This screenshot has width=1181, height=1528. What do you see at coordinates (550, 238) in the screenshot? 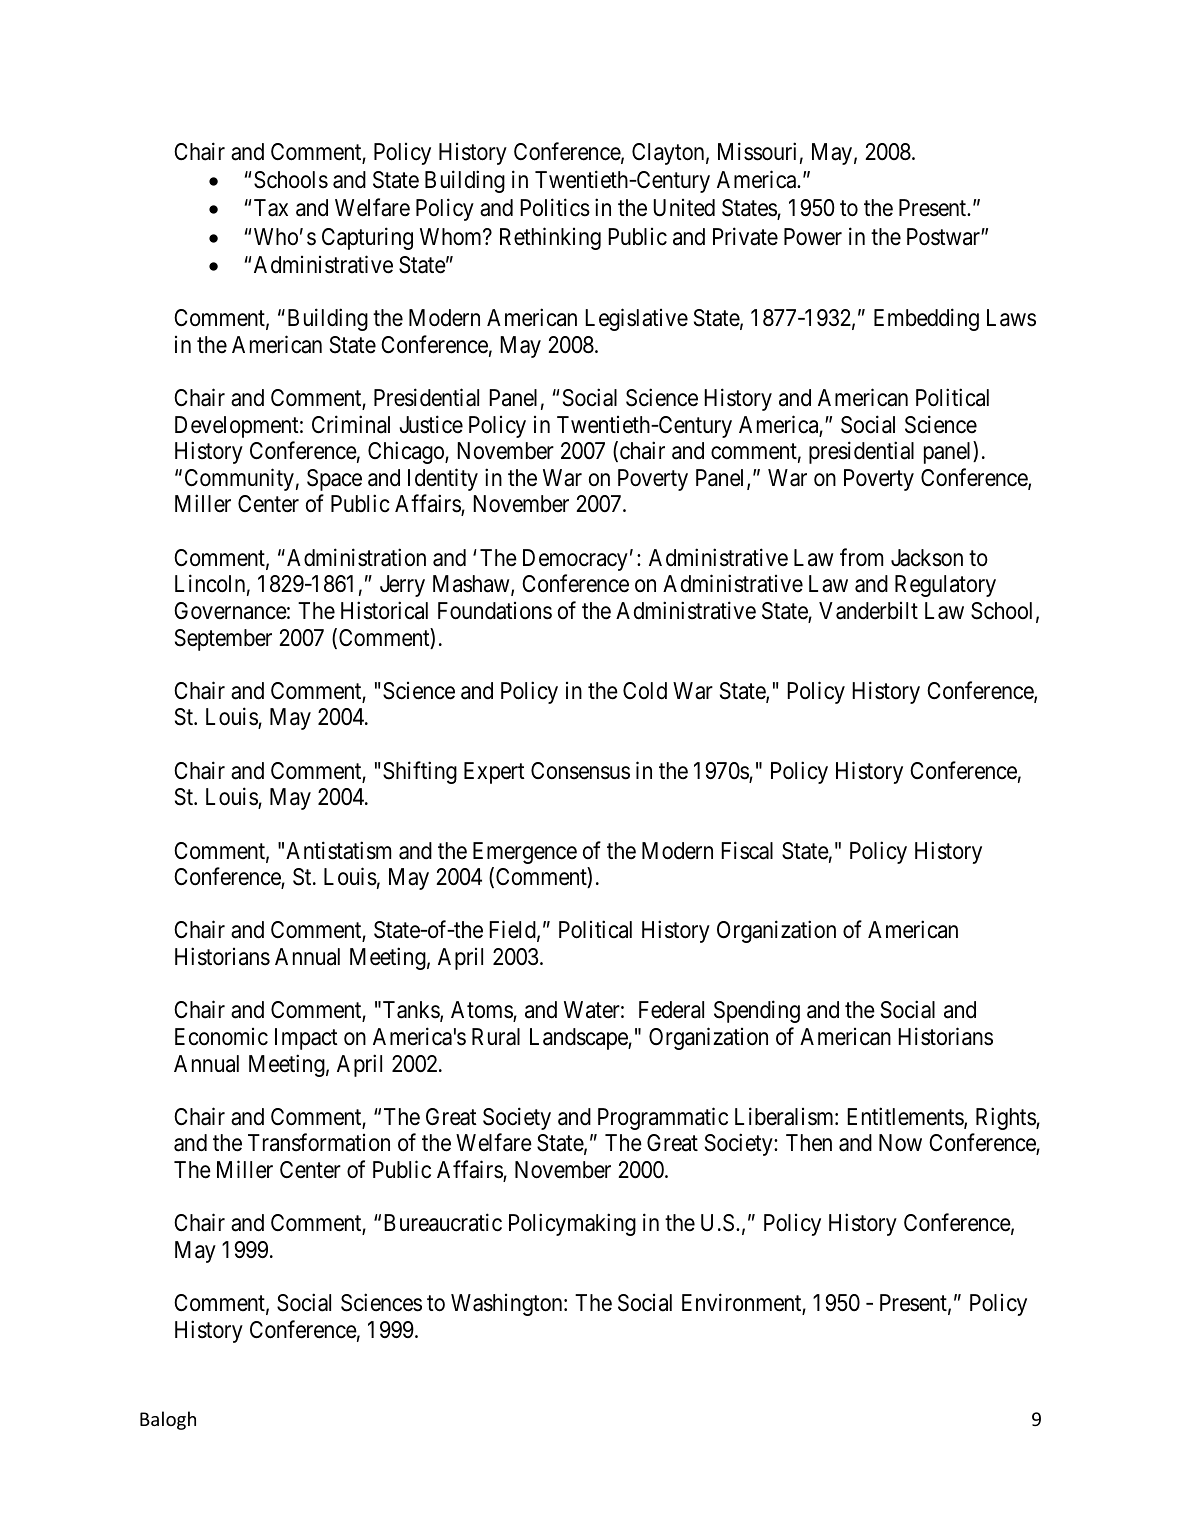
I see `Rethinking` at bounding box center [550, 238].
